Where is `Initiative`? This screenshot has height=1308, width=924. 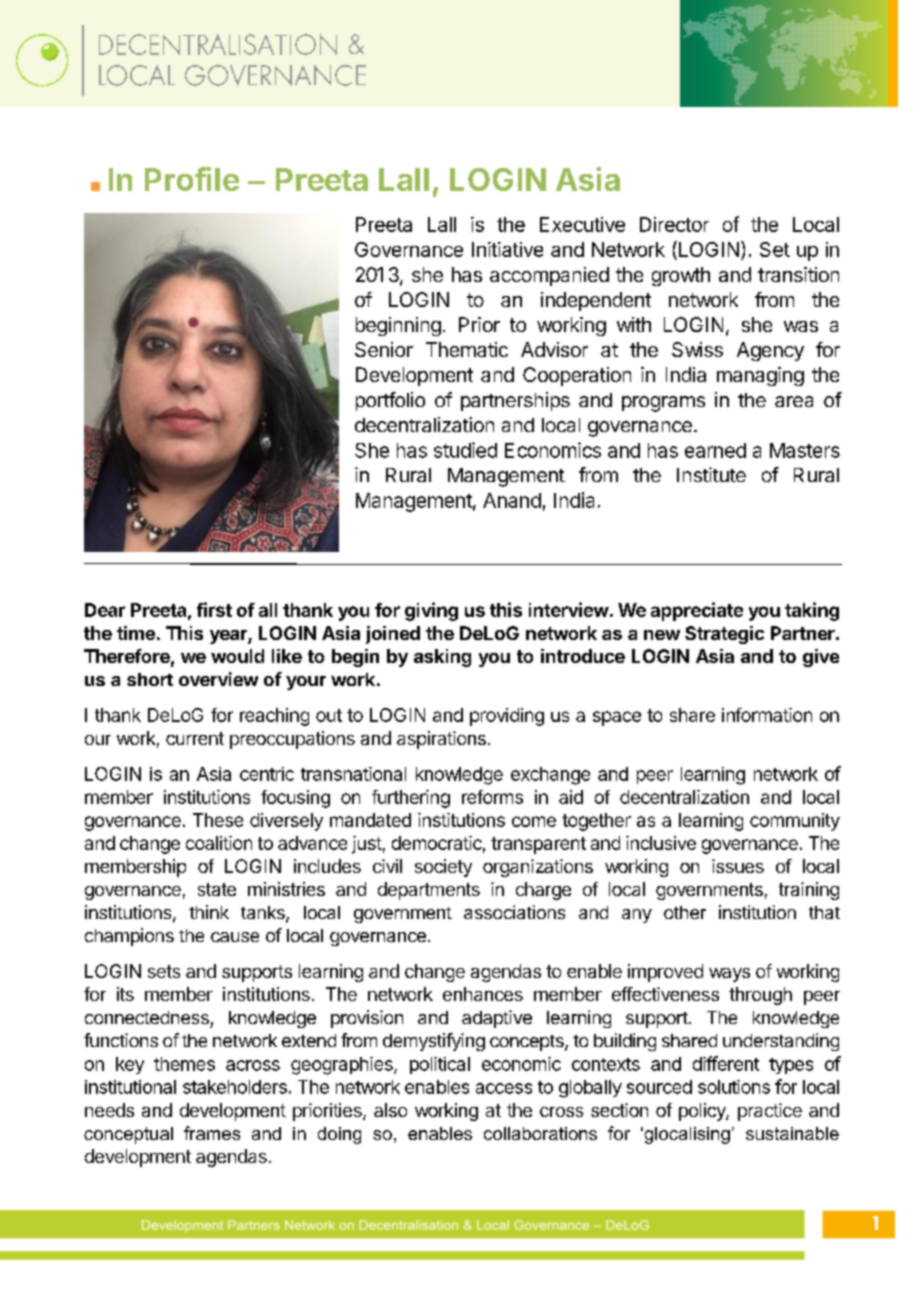 Initiative is located at coordinates (507, 249).
